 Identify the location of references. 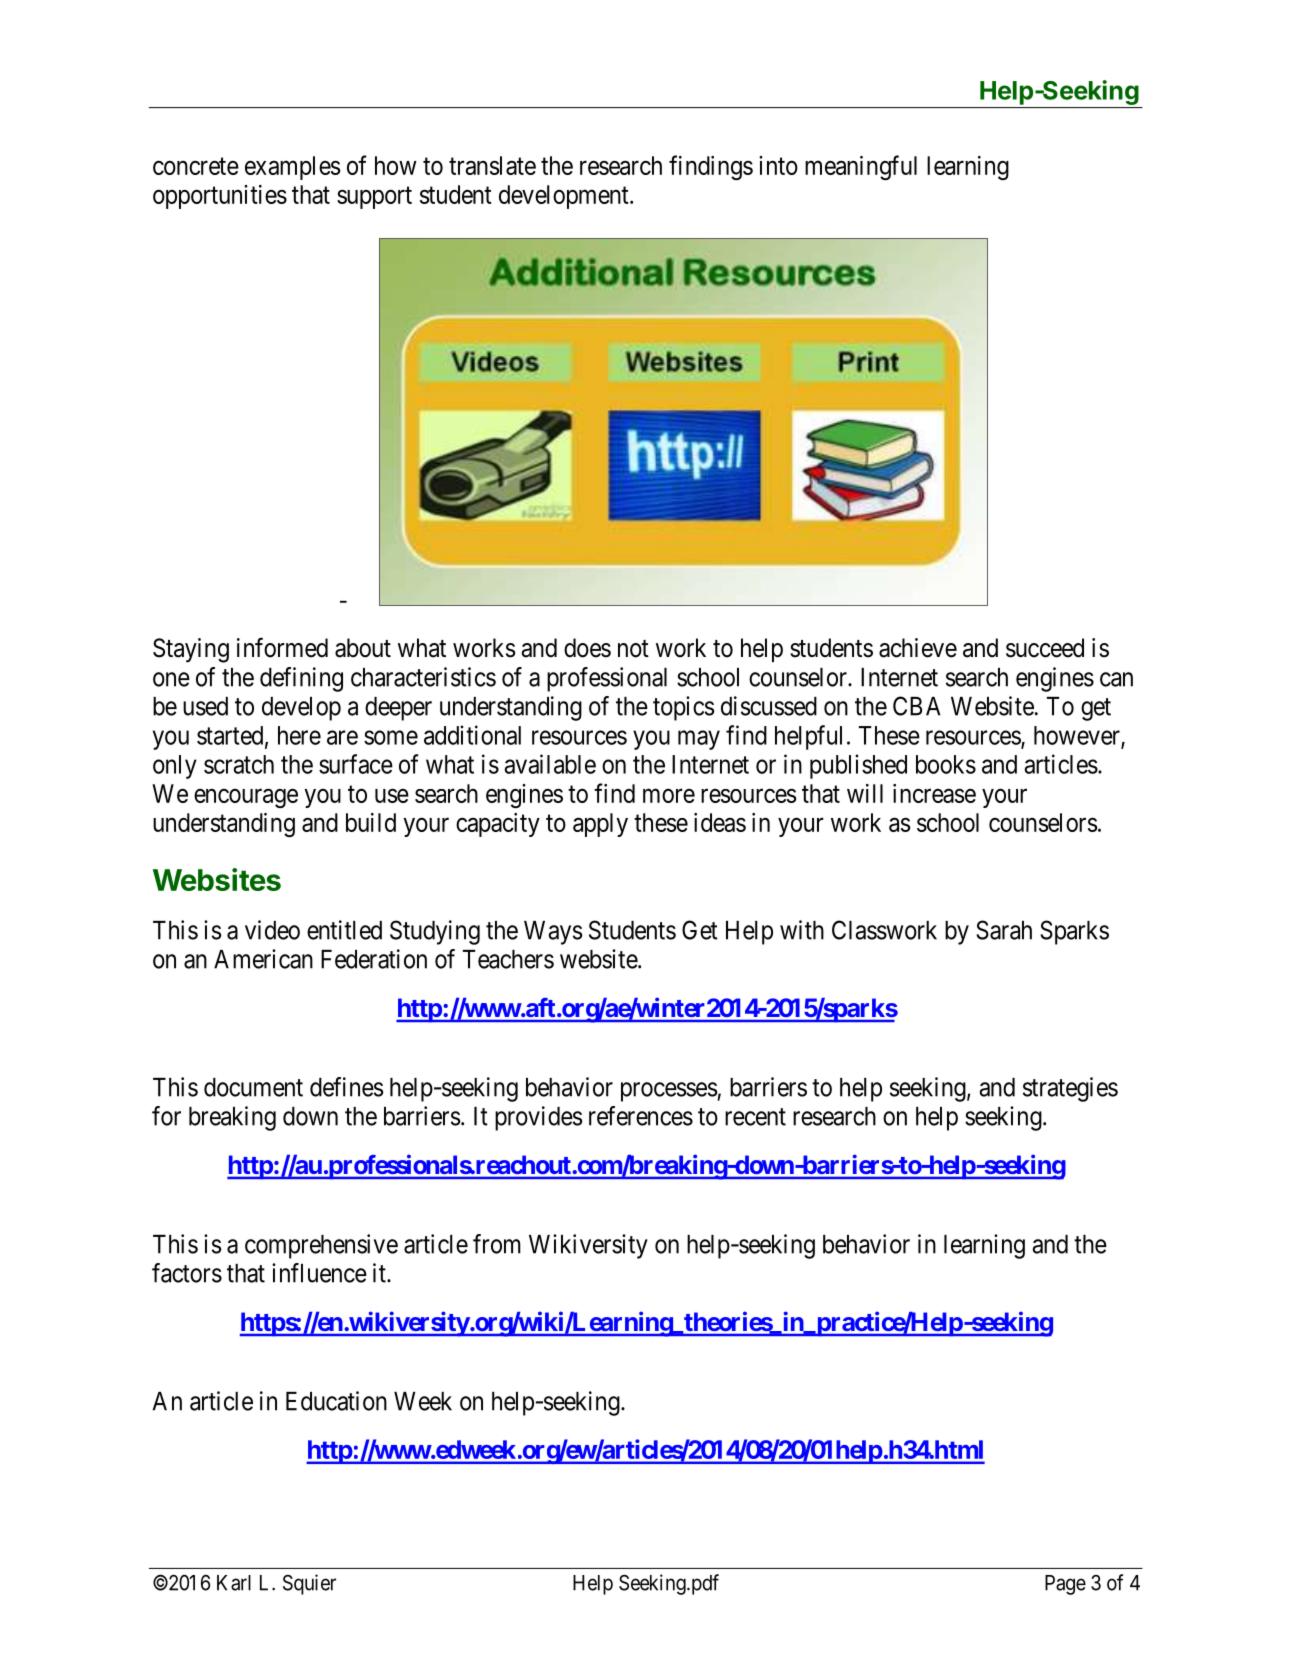
(641, 1116).
